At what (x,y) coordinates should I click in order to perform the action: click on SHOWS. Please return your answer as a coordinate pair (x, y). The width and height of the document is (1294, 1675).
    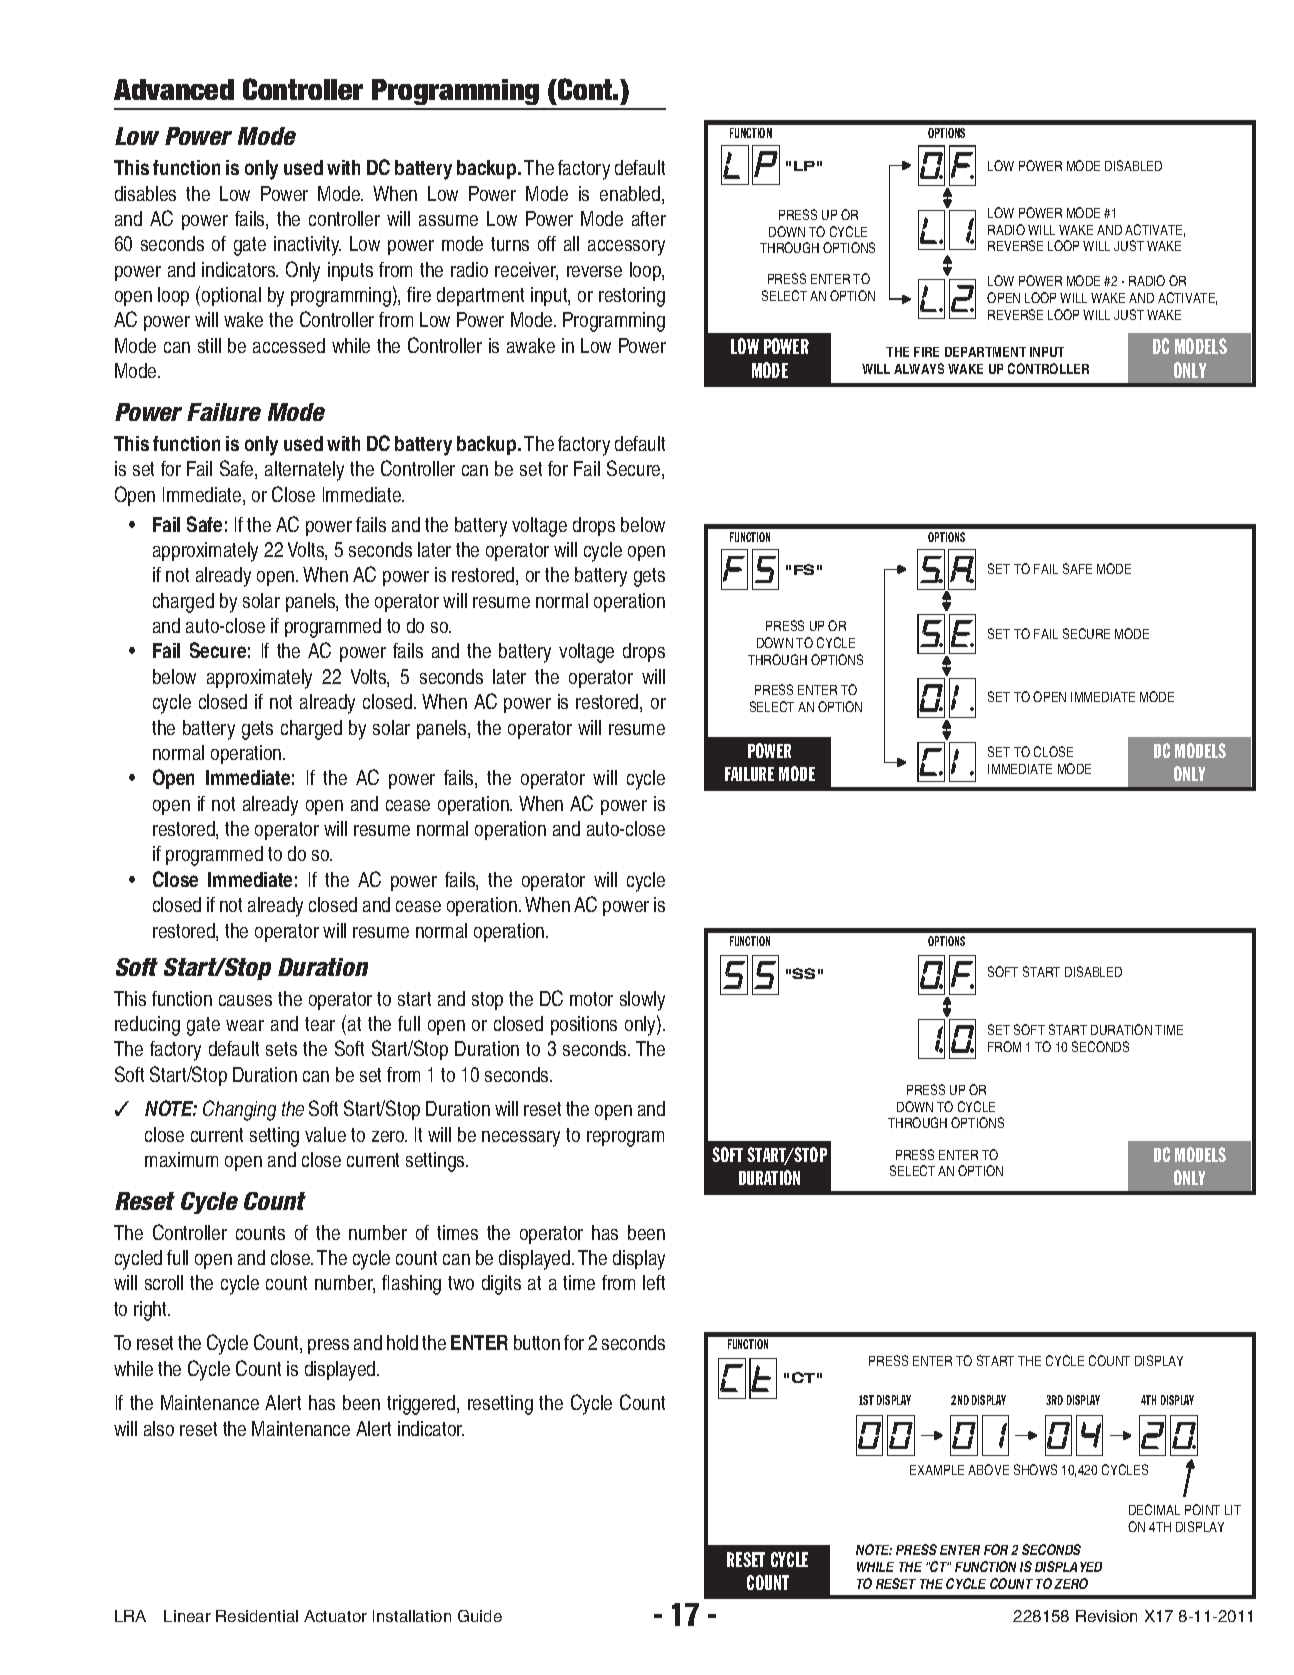
    Looking at the image, I should click on (1035, 1469).
